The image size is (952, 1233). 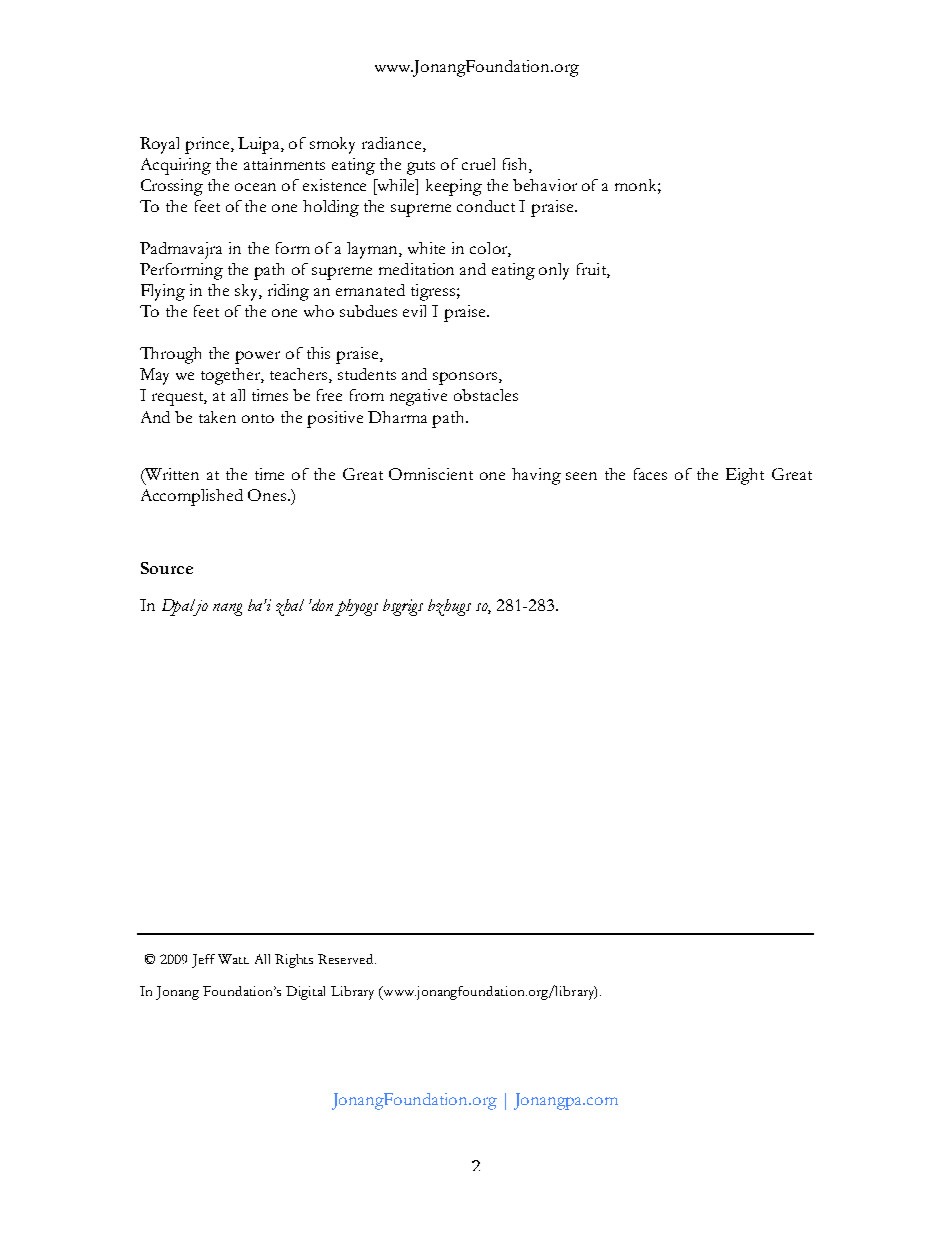 What do you see at coordinates (167, 568) in the screenshot?
I see `Source` at bounding box center [167, 568].
